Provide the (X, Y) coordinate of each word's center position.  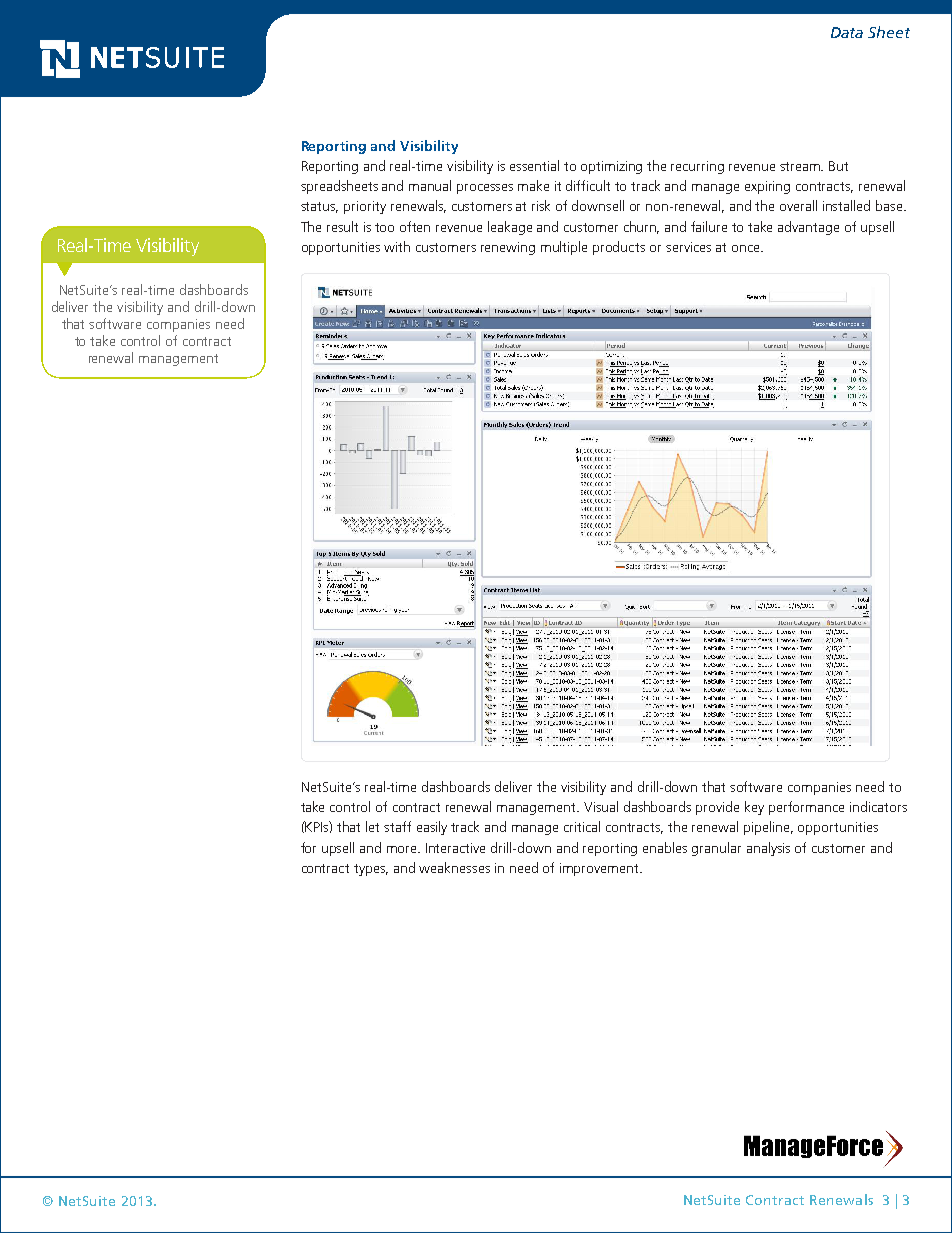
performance (806, 808)
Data (847, 32)
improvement (600, 869)
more (403, 849)
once (747, 248)
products (619, 248)
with (397, 246)
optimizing (611, 167)
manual (430, 185)
